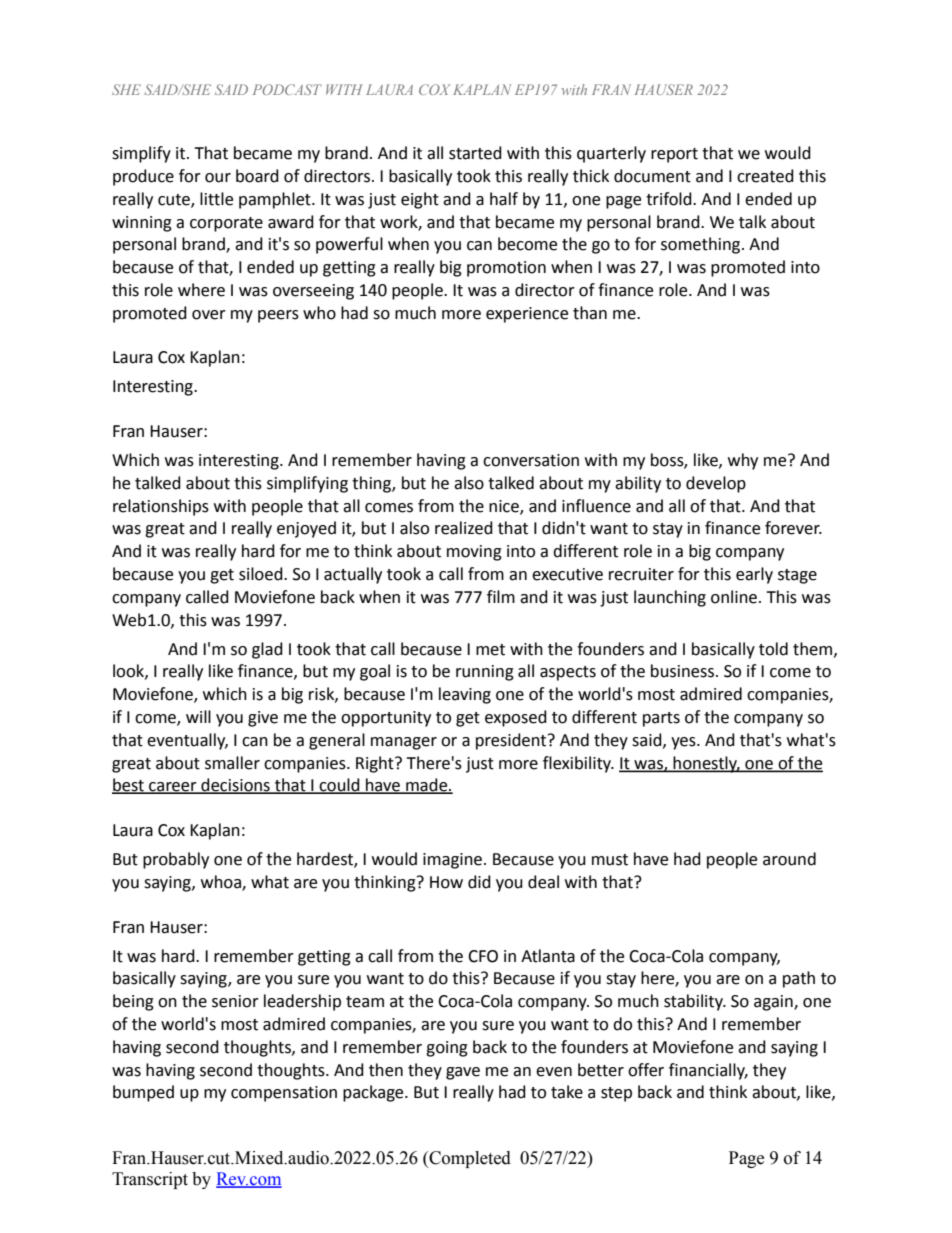 This page has height=1233, width=952. Describe the element at coordinates (267, 650) in the page. I see `glad` at that location.
